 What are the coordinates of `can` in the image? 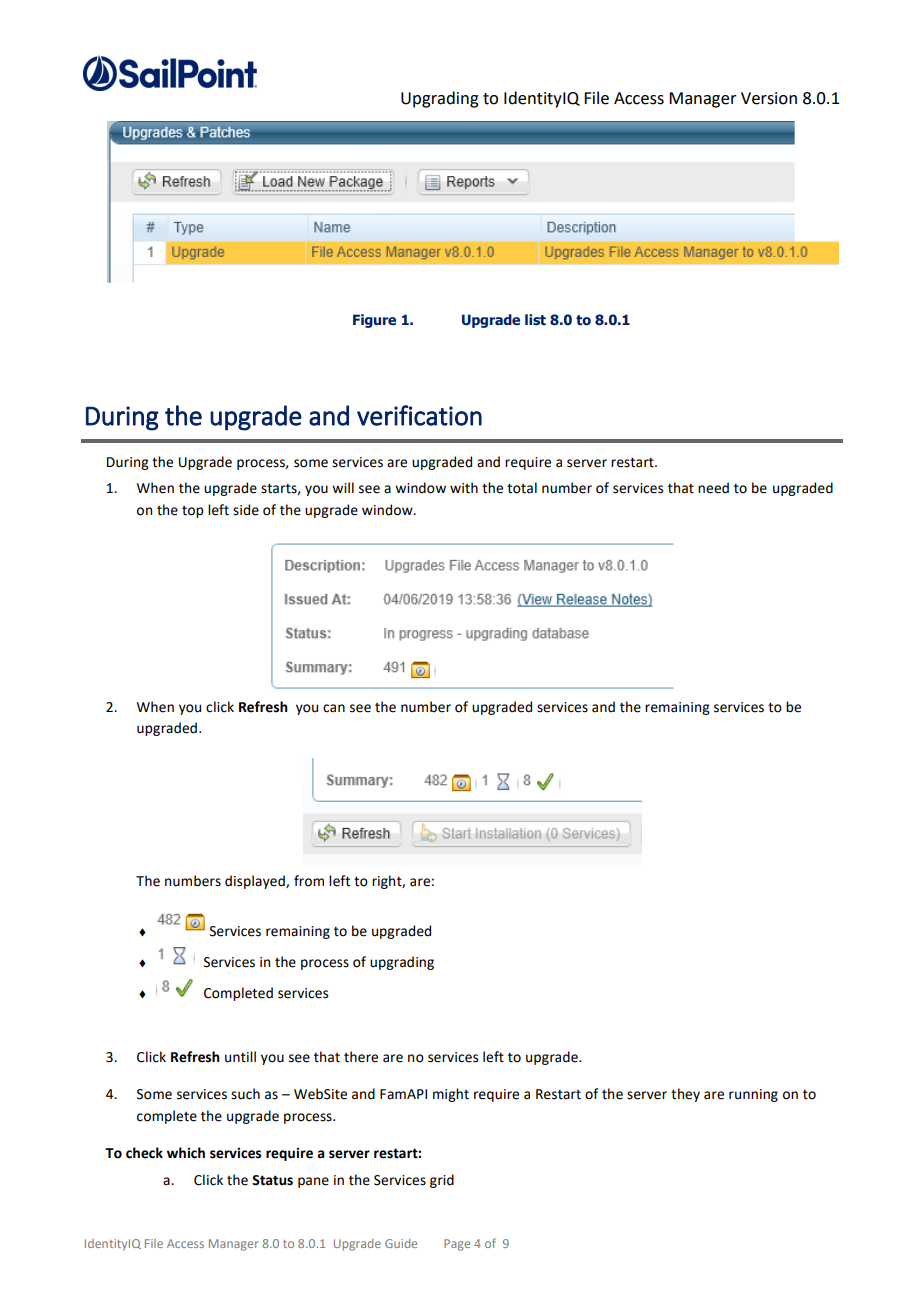 It's located at (334, 708).
